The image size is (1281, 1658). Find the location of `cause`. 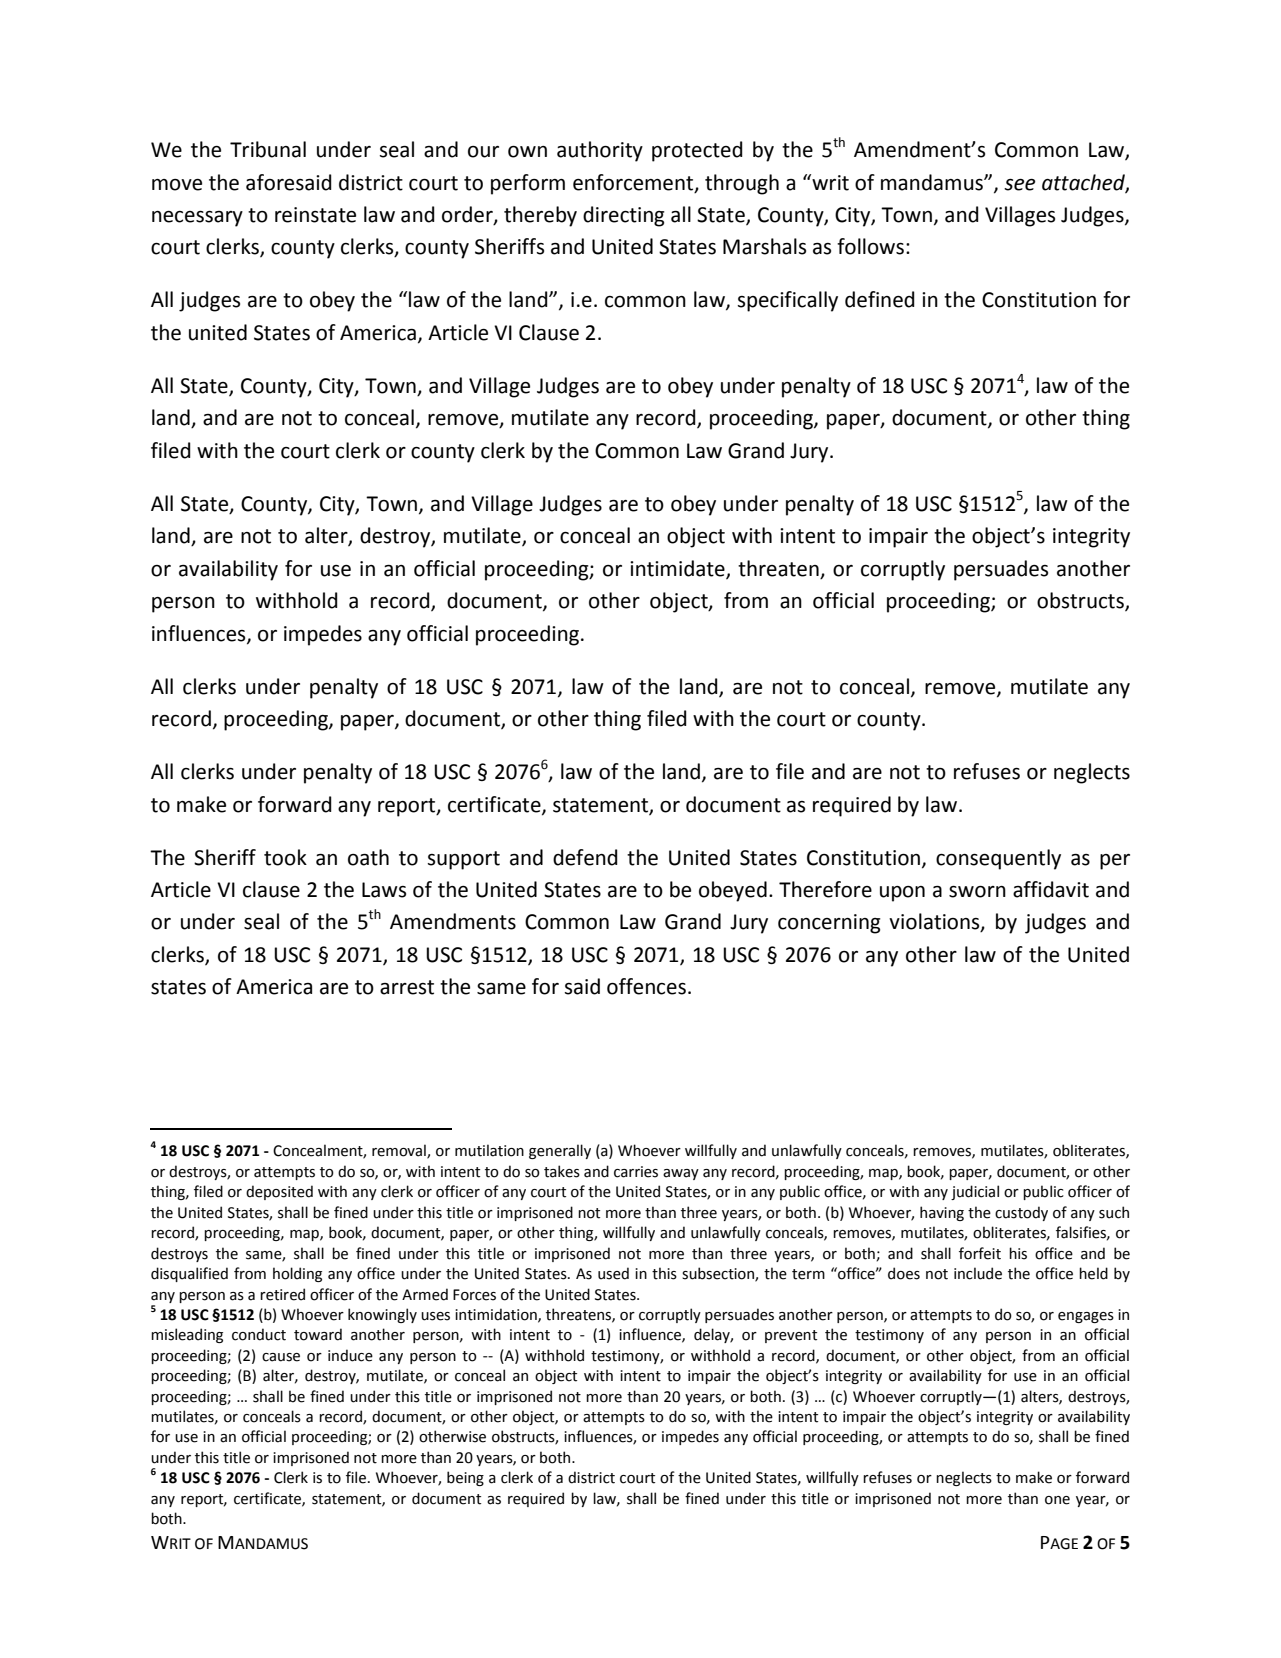

cause is located at coordinates (281, 1357).
